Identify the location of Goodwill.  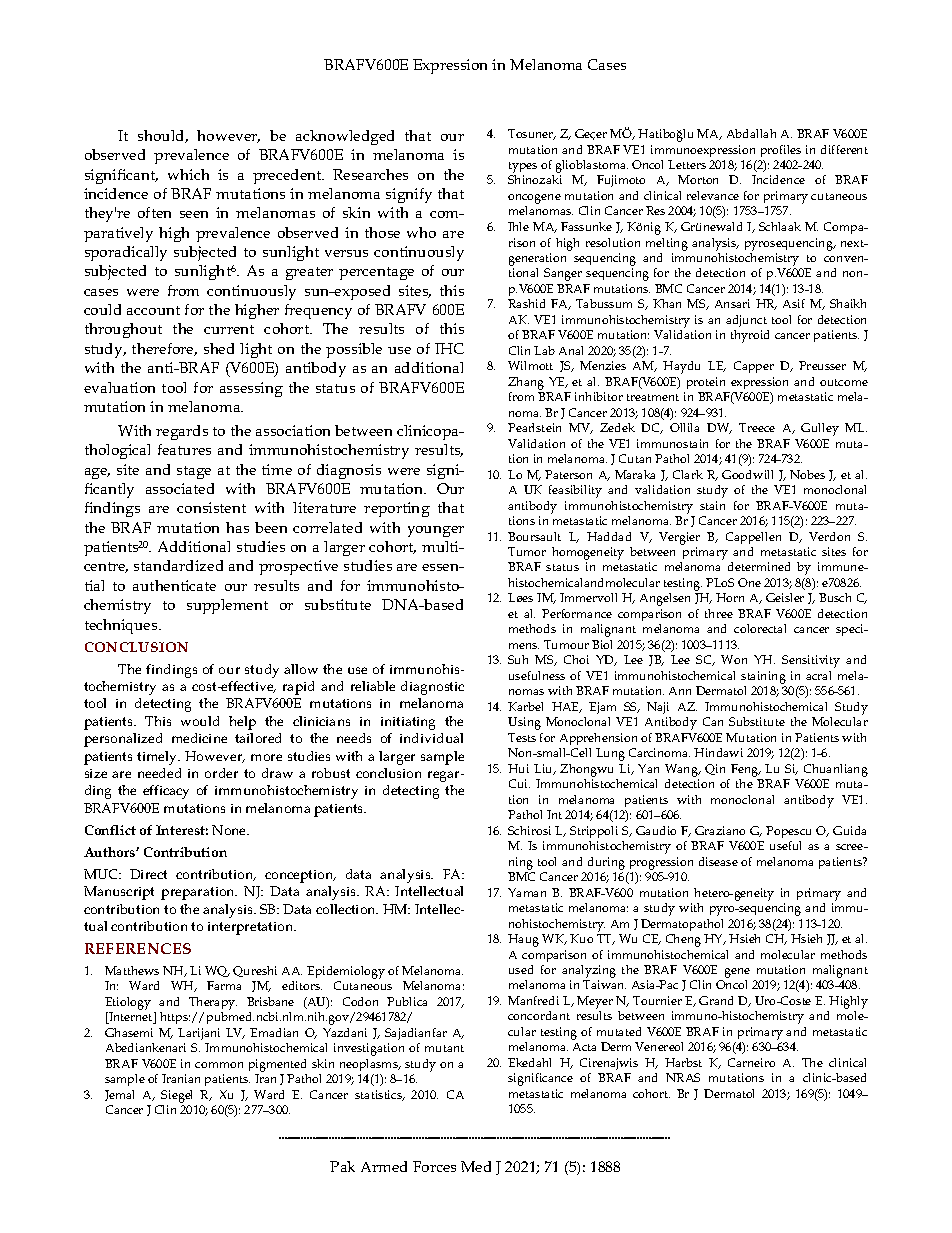
(747, 474).
